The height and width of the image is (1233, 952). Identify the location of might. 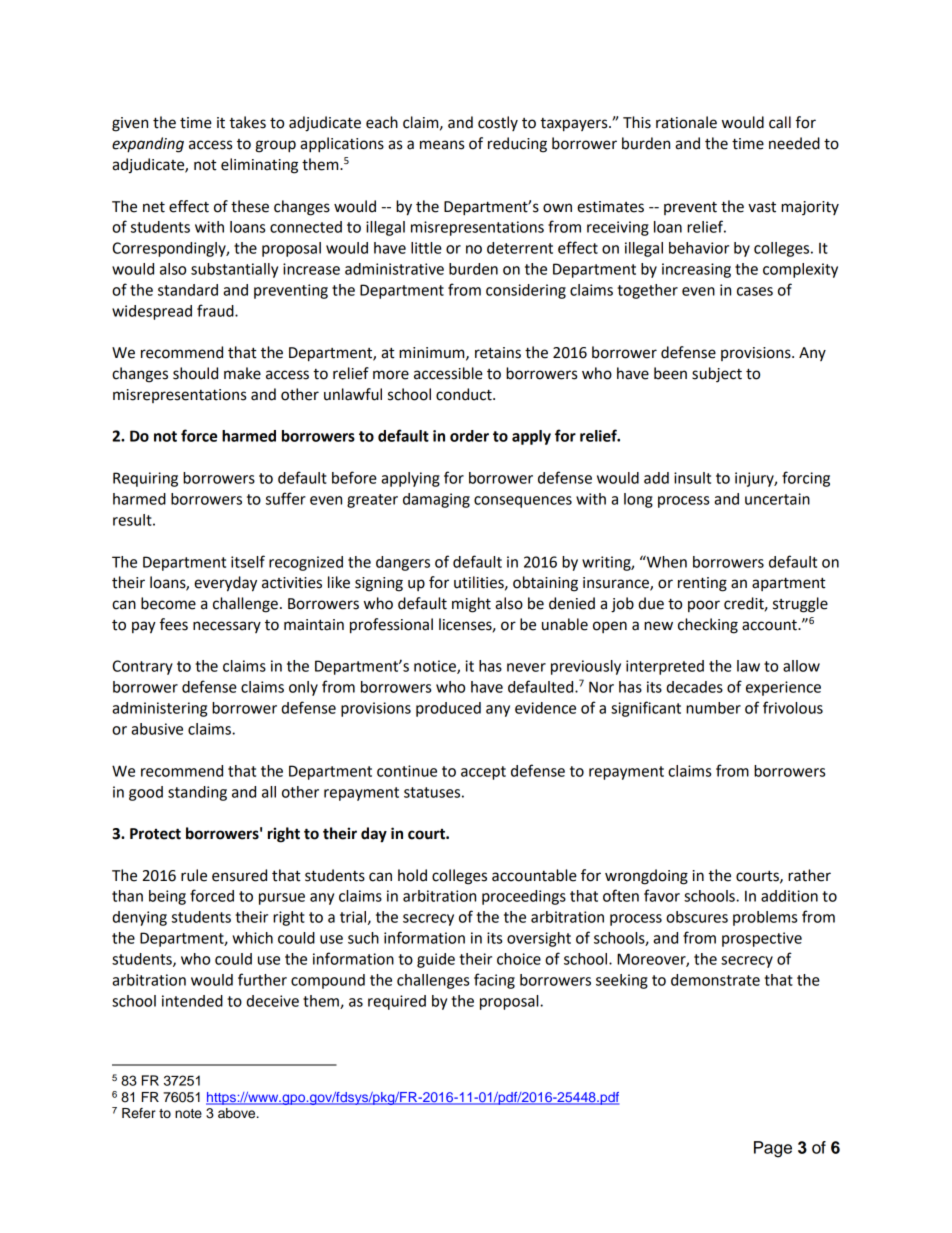
(471, 605).
